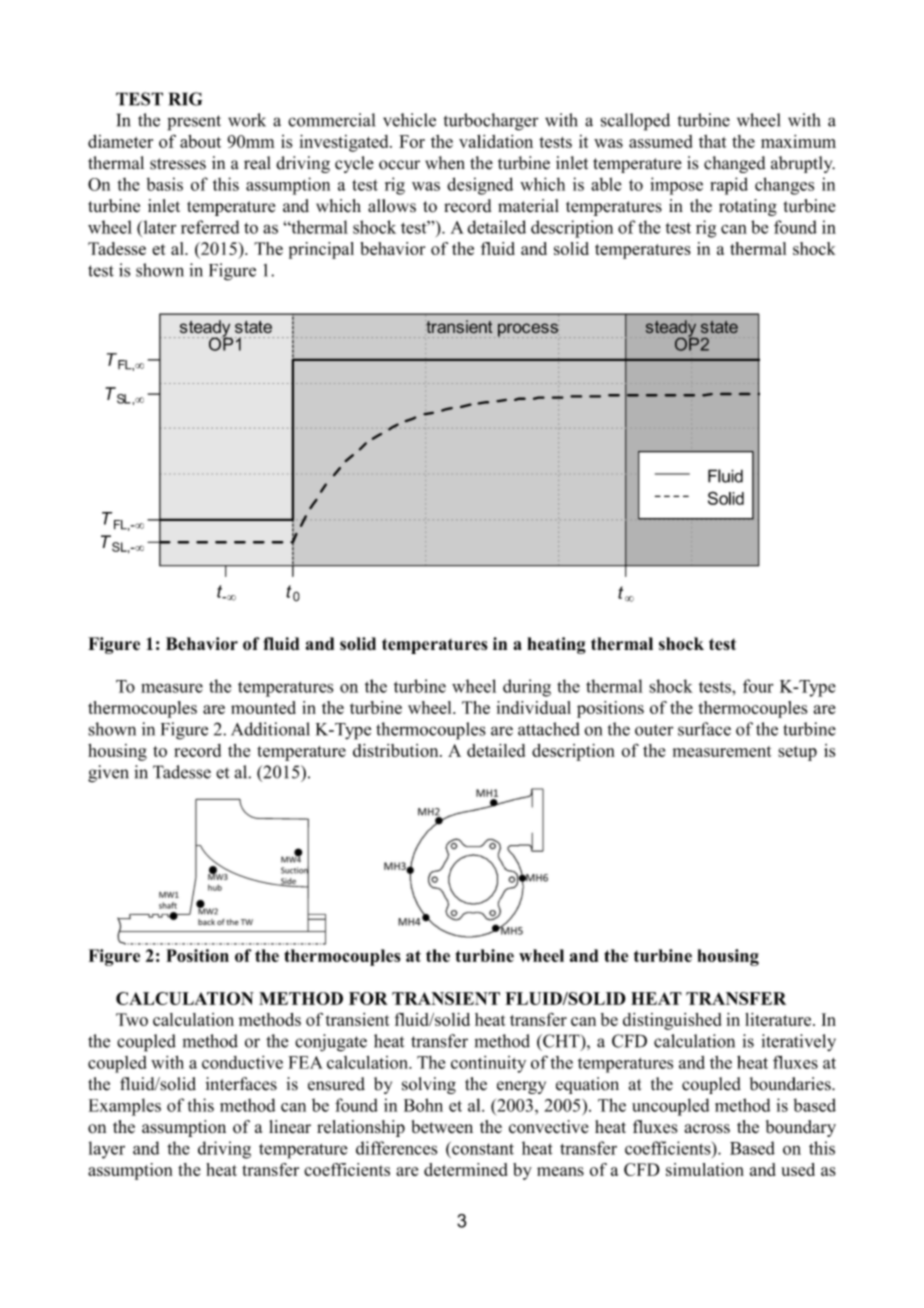  What do you see at coordinates (263, 707) in the screenshot?
I see `mounted` at bounding box center [263, 707].
